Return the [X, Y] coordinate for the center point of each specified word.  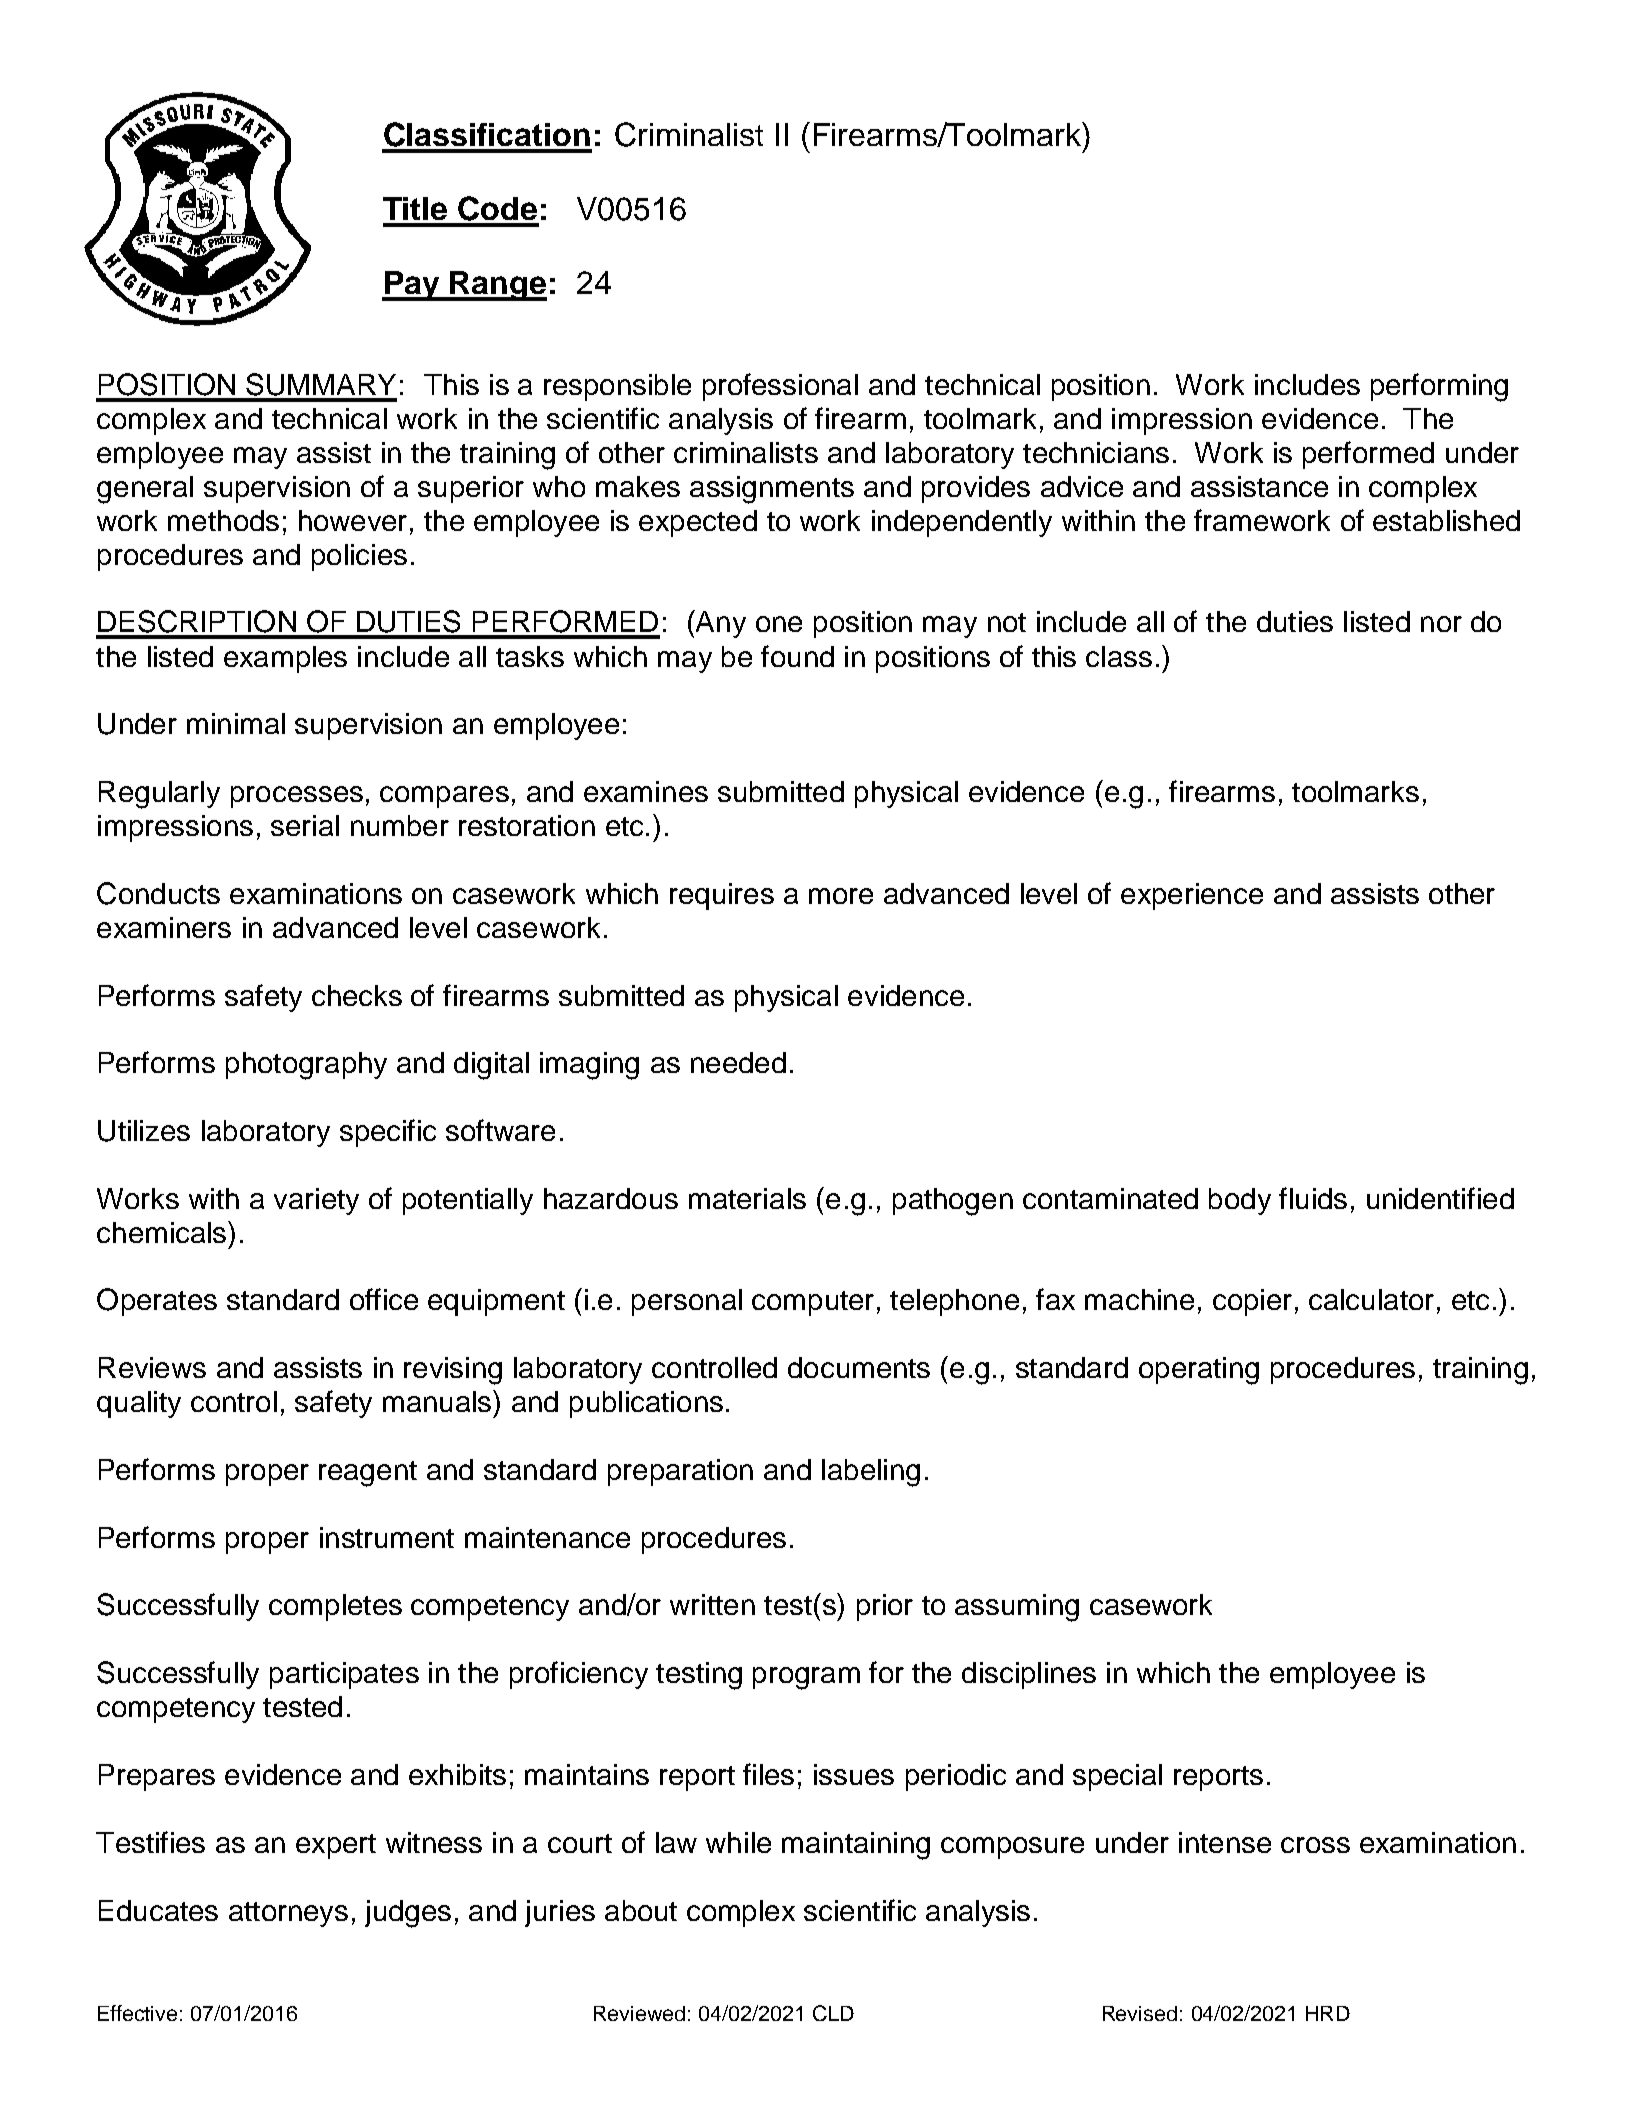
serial [305, 825]
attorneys [288, 1914]
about [641, 1910]
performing [1439, 387]
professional [780, 387]
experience [1192, 896]
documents [859, 1367]
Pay [412, 286]
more [841, 896]
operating [1199, 1371]
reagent [368, 1474]
